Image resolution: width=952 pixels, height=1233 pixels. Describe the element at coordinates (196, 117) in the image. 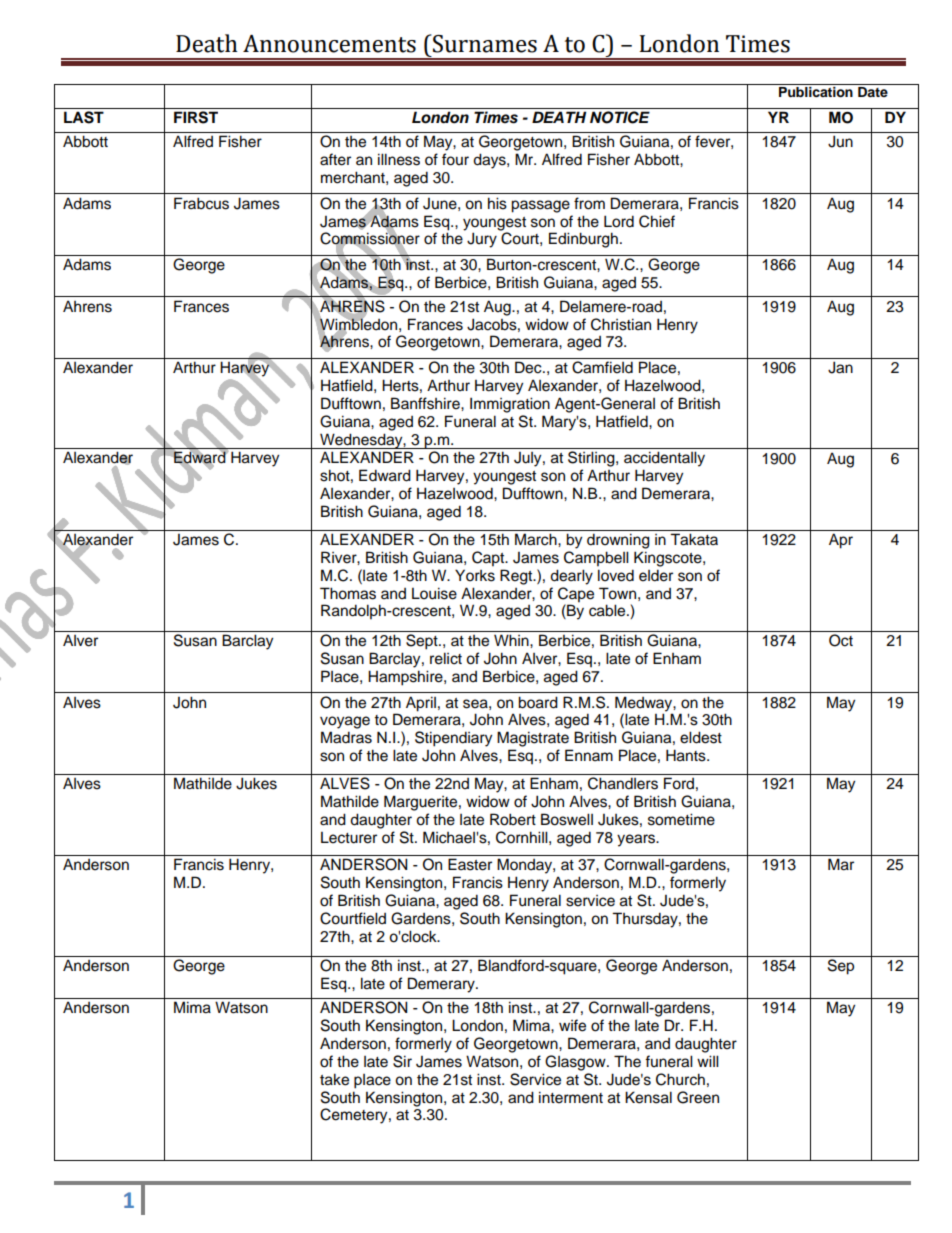

I see `FIRST` at that location.
